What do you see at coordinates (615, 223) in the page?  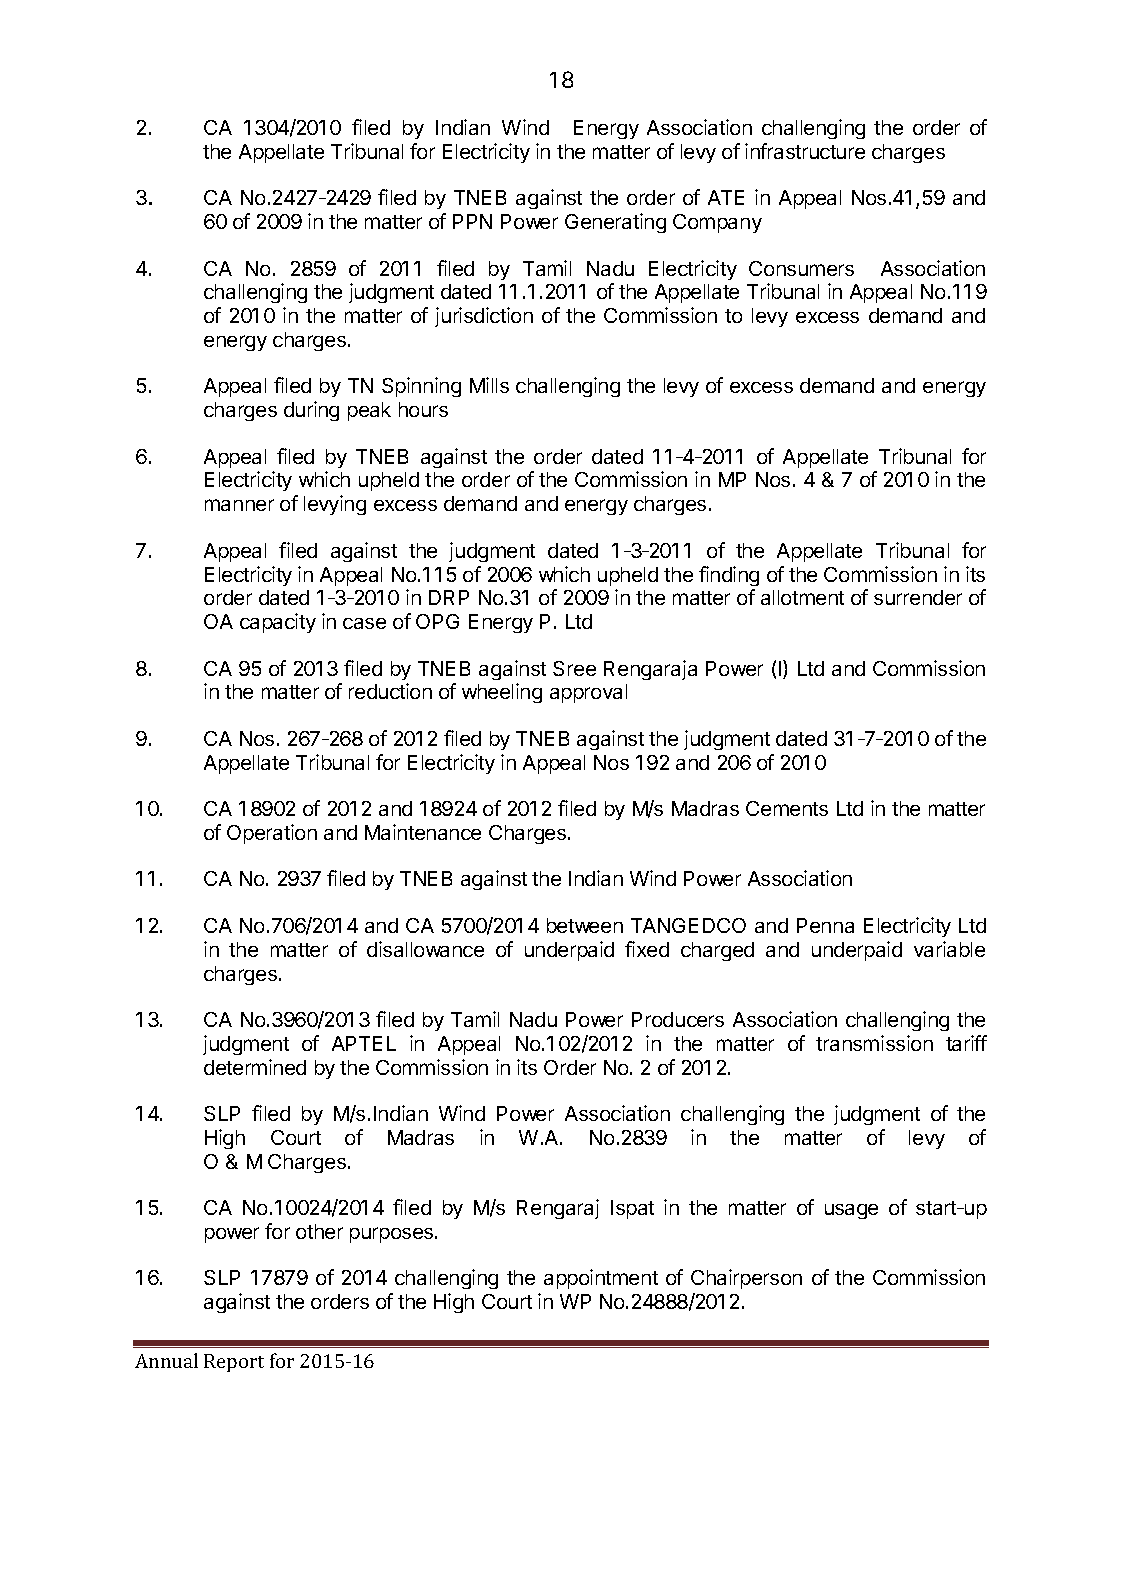 I see `Generating` at bounding box center [615, 223].
